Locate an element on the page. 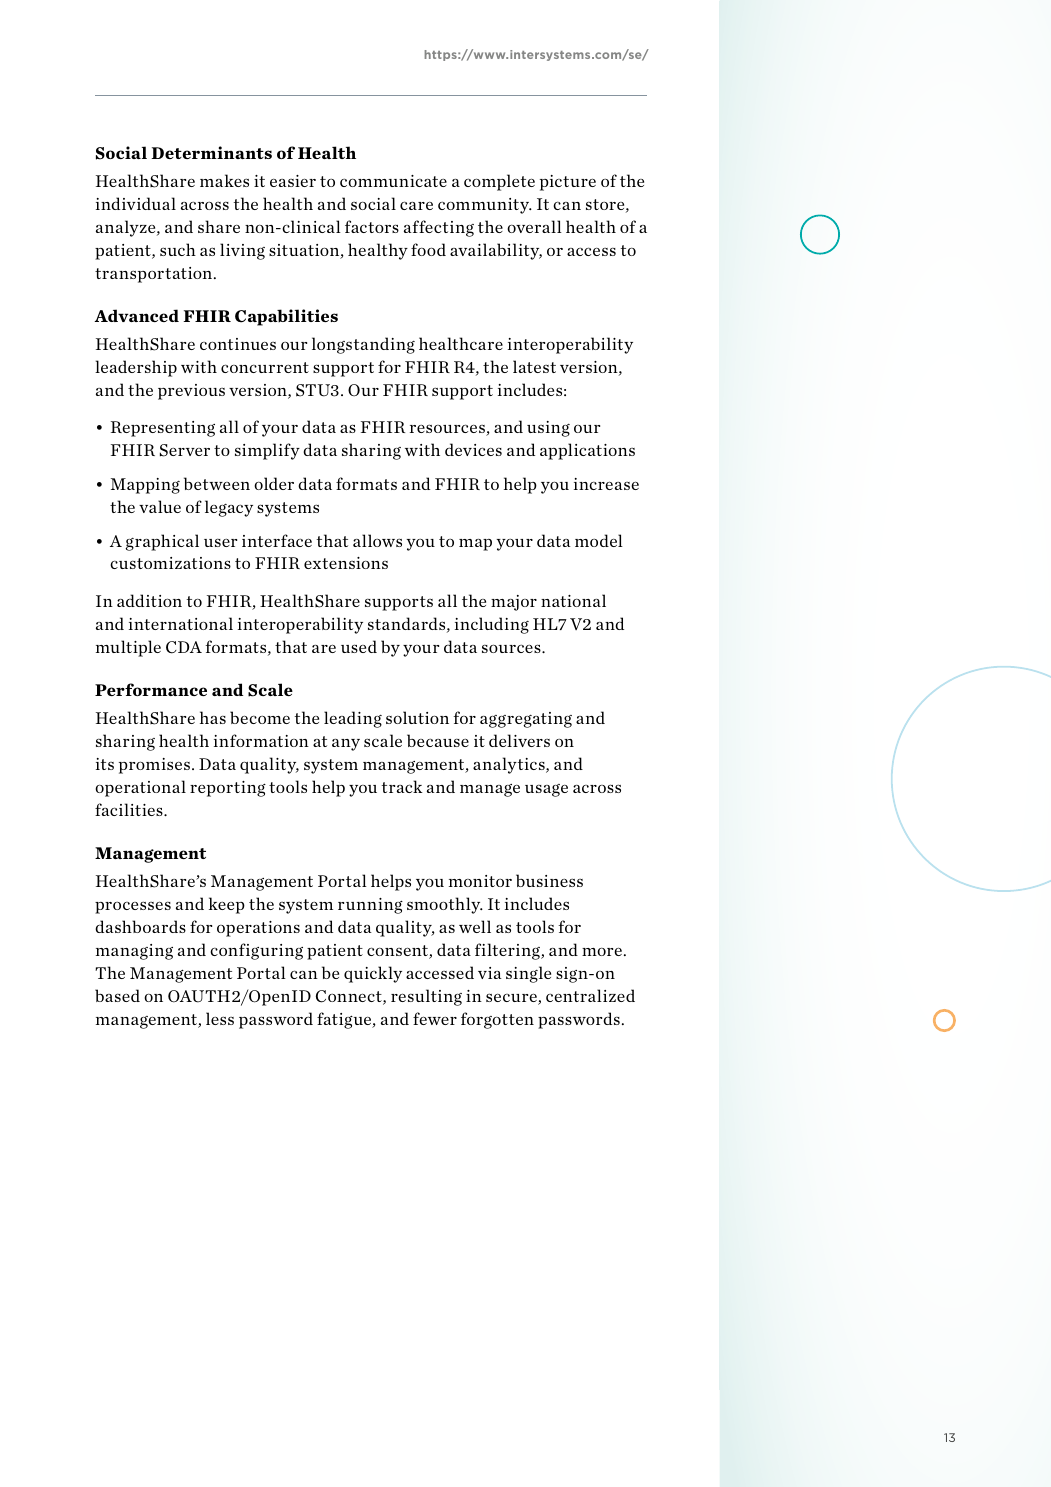 The height and width of the page is (1487, 1051). aggregating is located at coordinates (526, 720).
